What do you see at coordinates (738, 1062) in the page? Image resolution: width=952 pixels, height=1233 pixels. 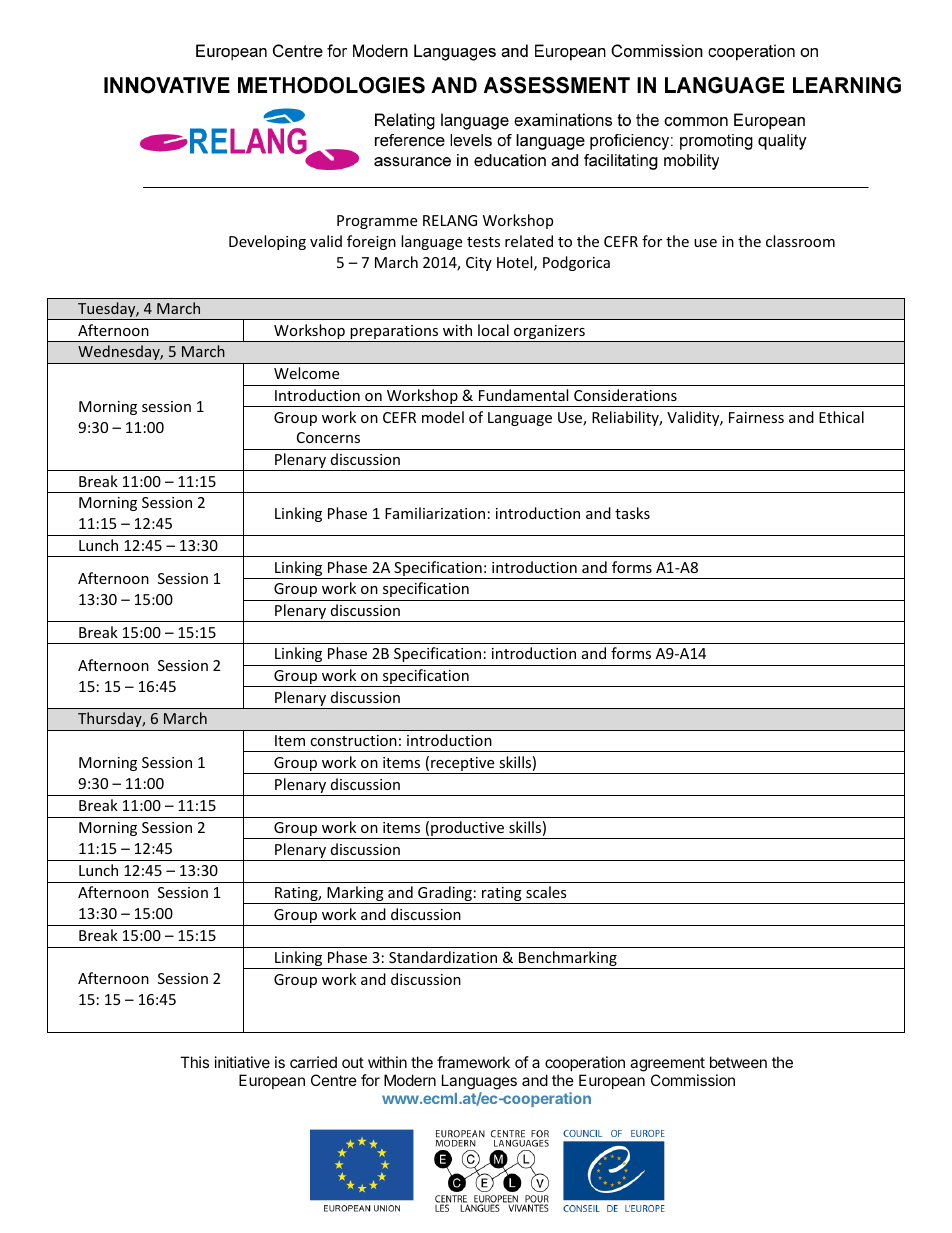 I see `between` at bounding box center [738, 1062].
